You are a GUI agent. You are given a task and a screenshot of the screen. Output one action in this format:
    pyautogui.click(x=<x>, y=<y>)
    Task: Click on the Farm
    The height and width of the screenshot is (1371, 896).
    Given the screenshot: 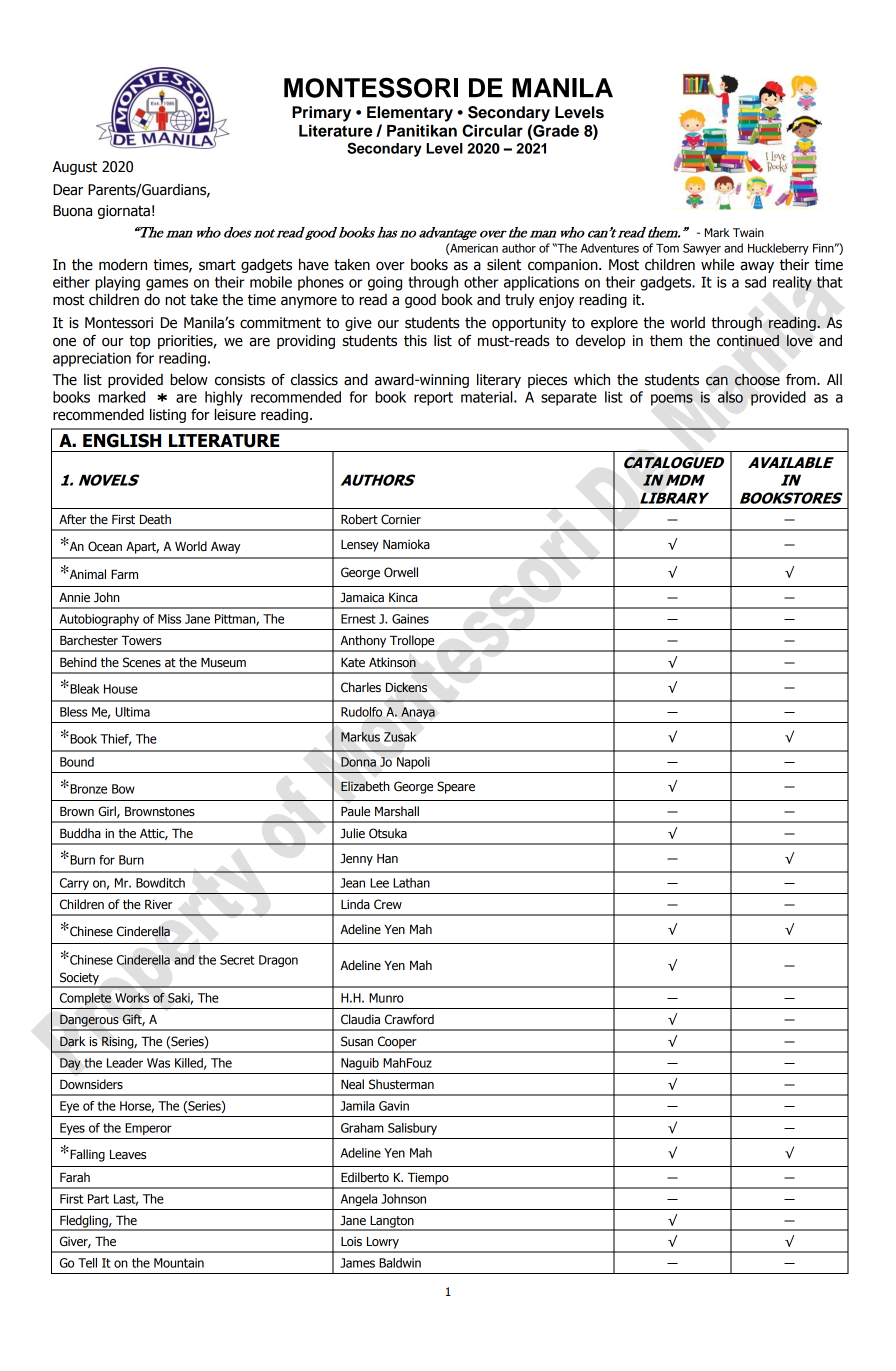 What is the action you would take?
    pyautogui.click(x=124, y=574)
